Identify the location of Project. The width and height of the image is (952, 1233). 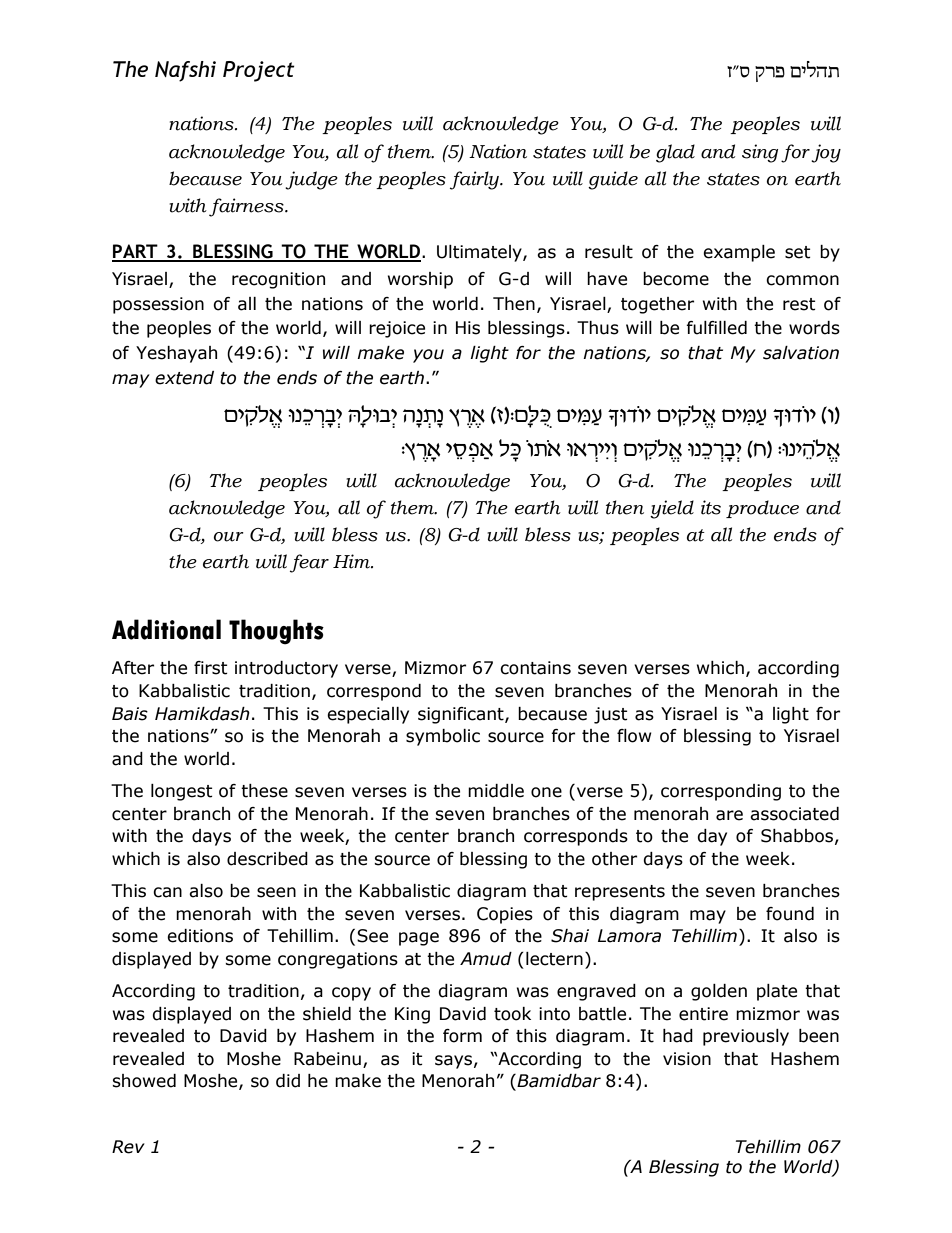
(259, 71).
